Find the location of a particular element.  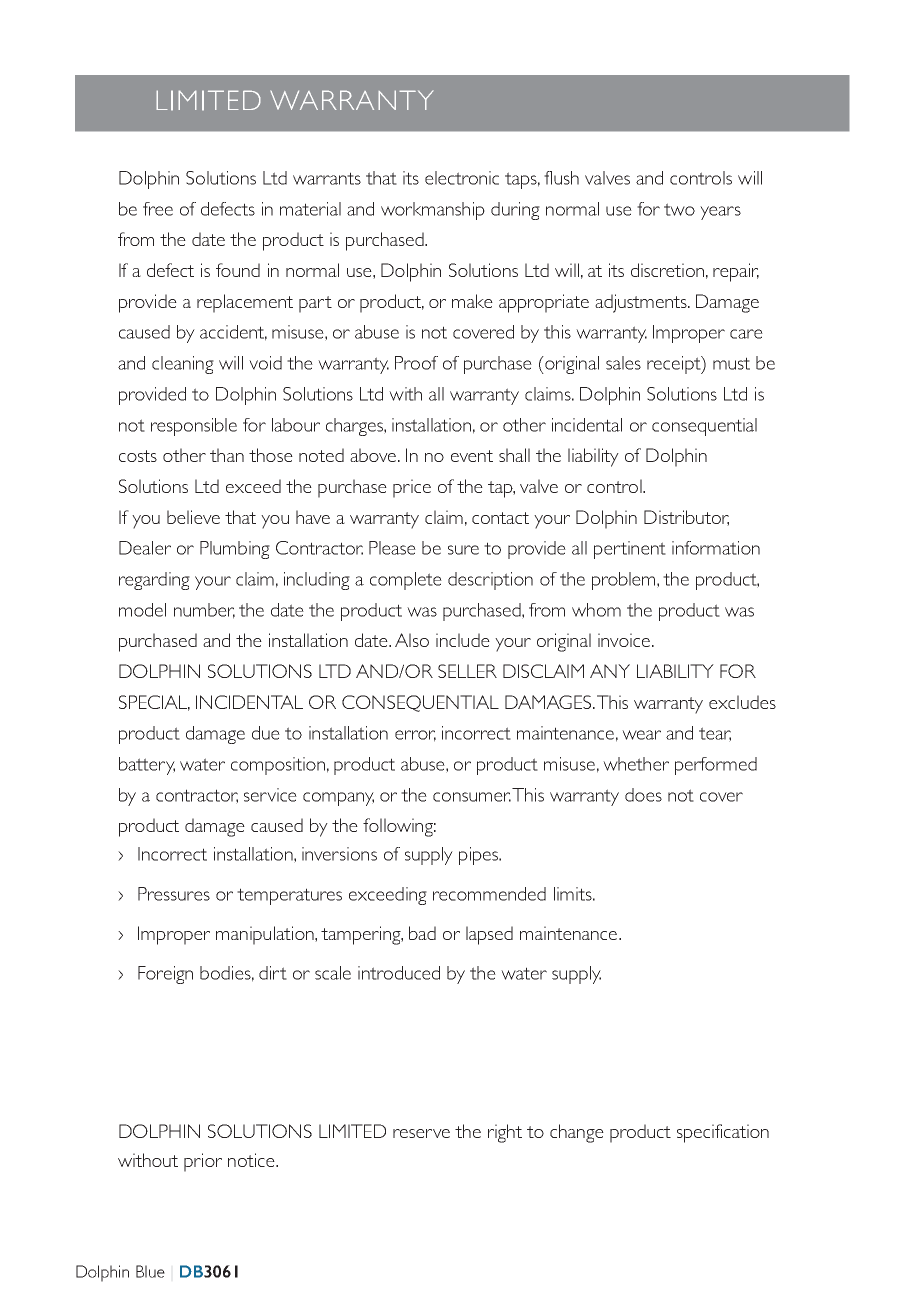

due is located at coordinates (266, 733).
